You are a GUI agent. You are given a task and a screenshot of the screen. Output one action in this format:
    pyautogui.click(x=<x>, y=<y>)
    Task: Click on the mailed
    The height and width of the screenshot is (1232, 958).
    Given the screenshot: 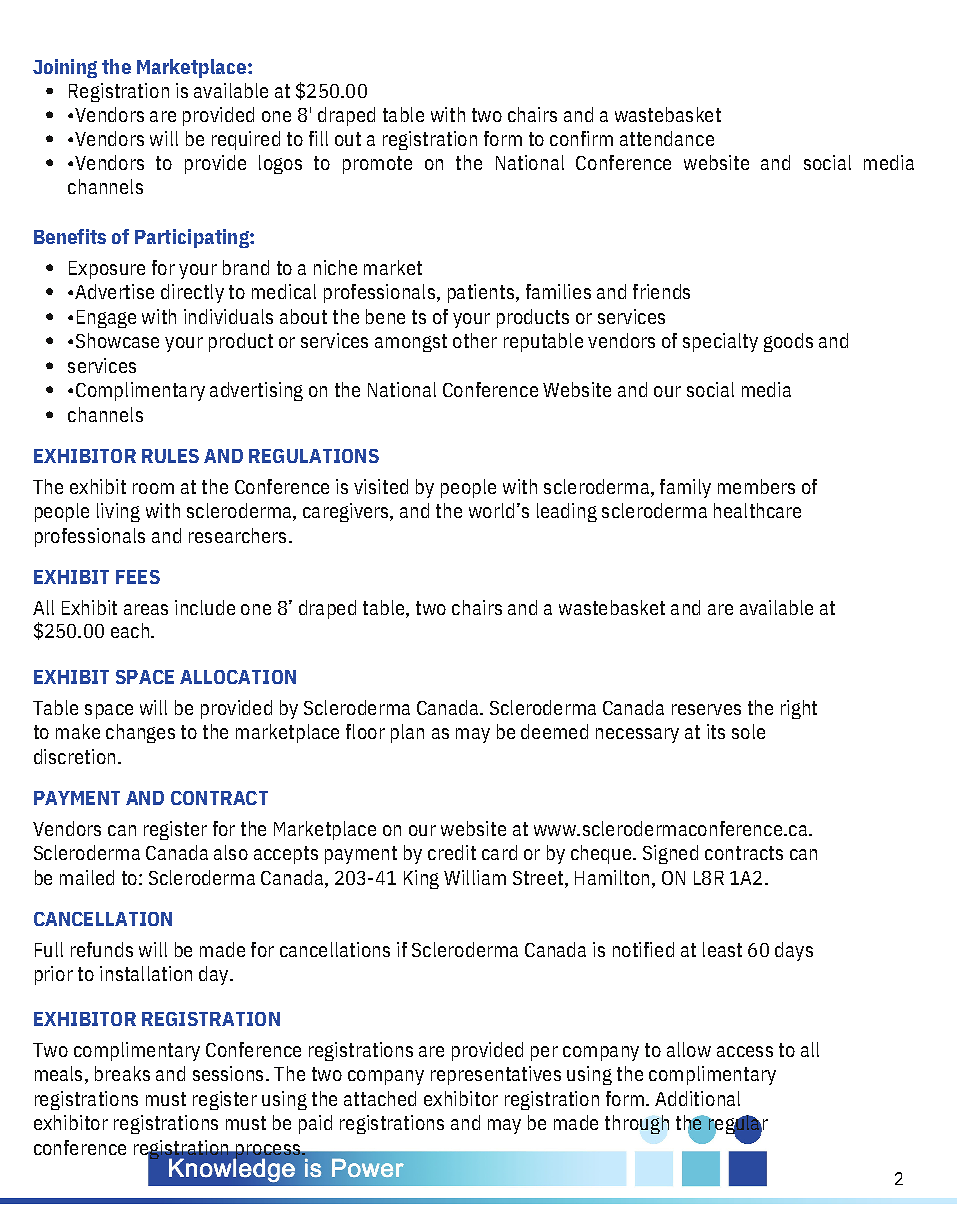 What is the action you would take?
    pyautogui.click(x=87, y=877)
